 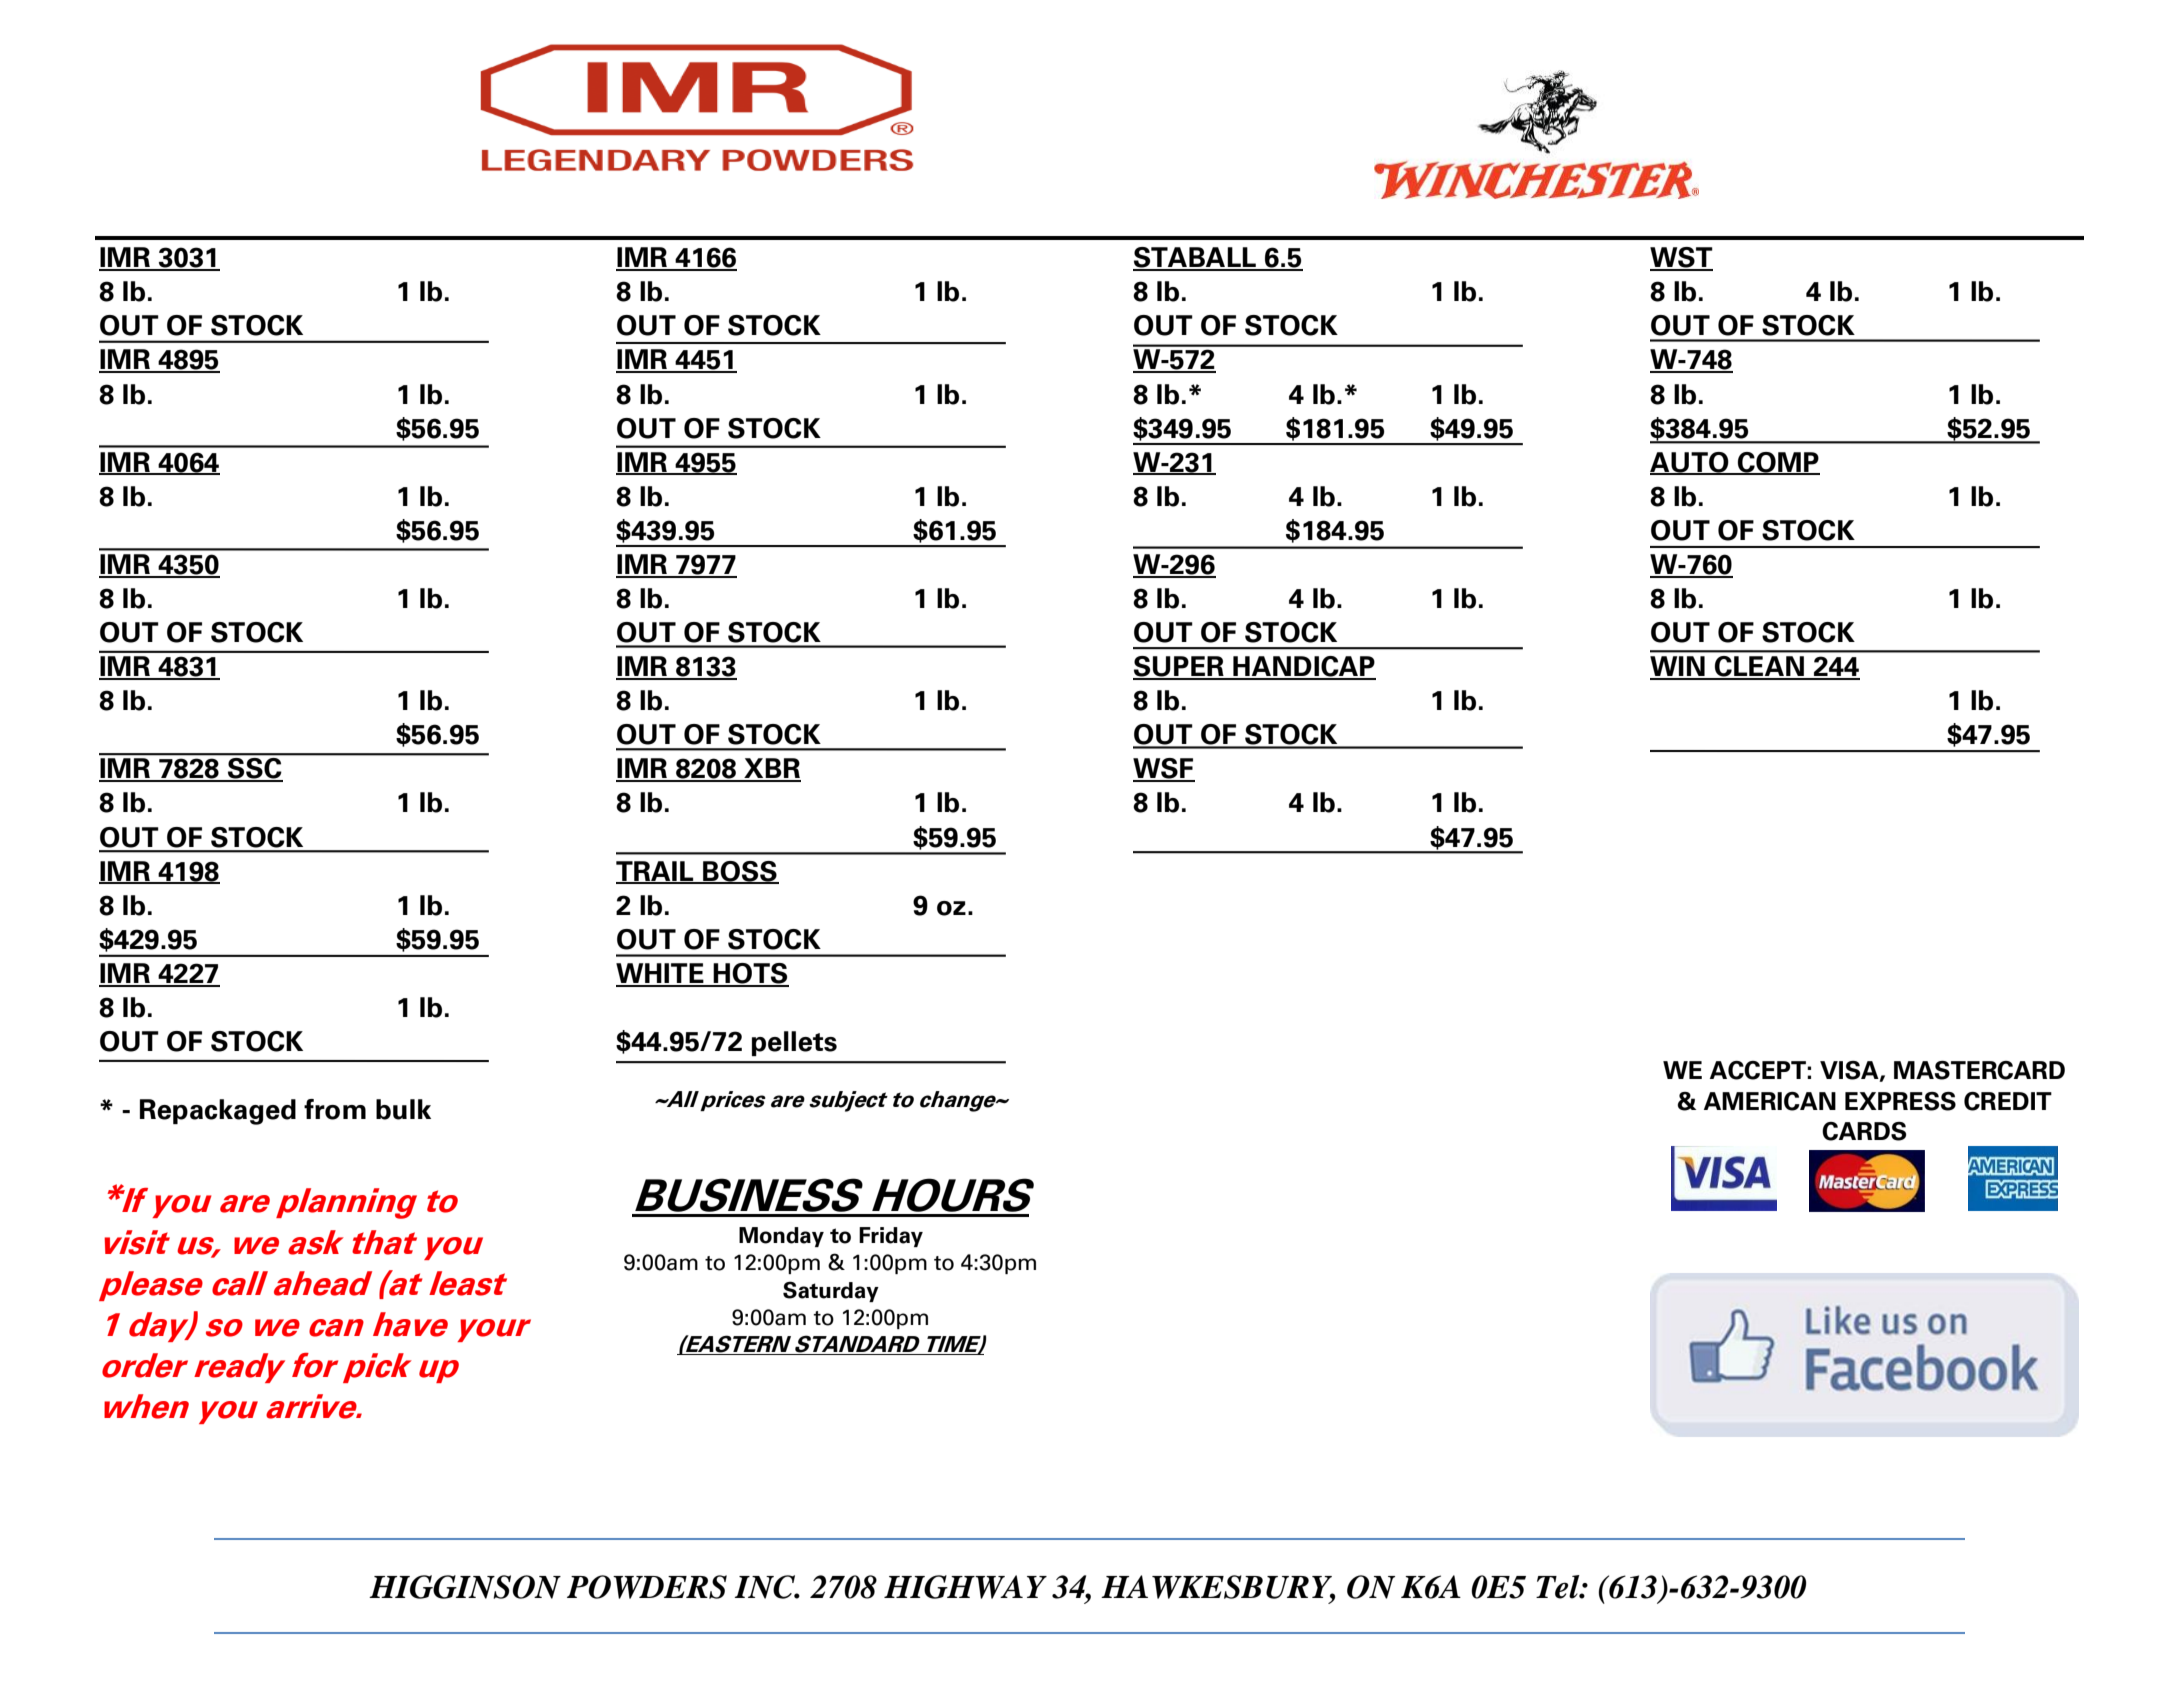 I want to click on bulk, so click(x=403, y=1109).
